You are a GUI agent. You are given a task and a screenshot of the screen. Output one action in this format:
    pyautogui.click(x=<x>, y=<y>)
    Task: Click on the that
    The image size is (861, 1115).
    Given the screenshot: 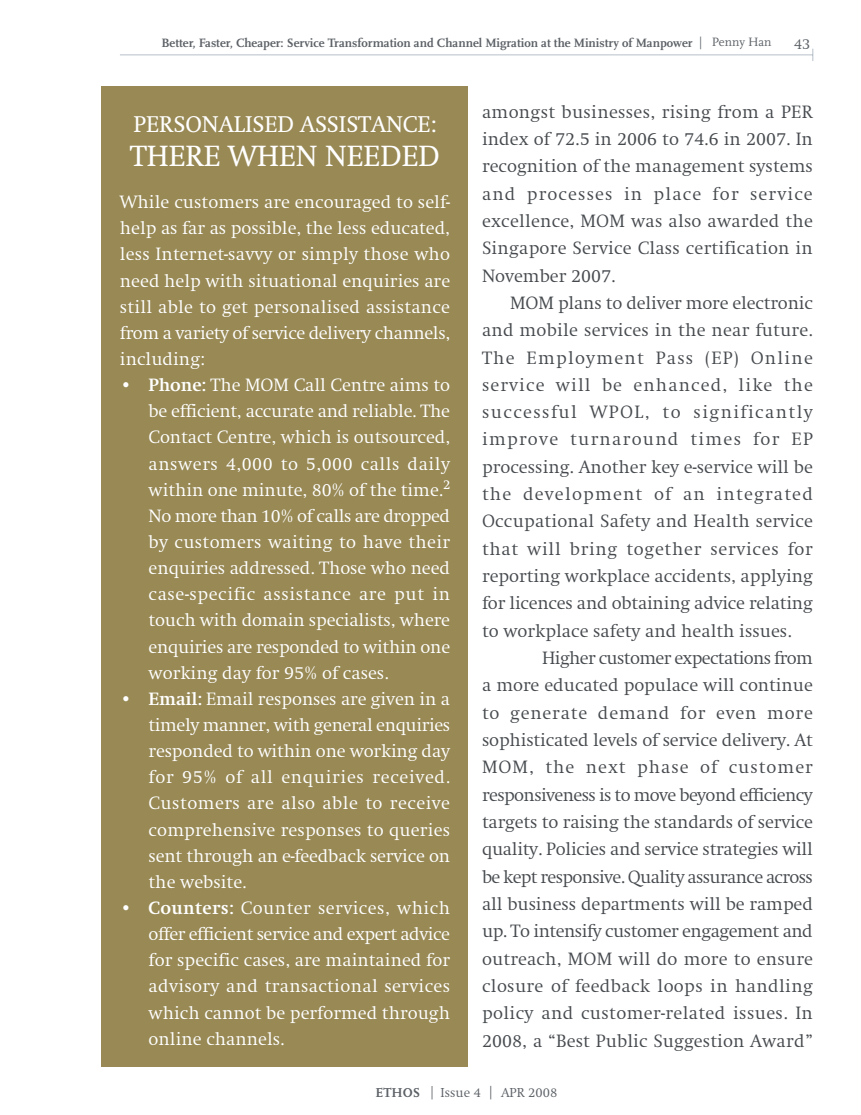 What is the action you would take?
    pyautogui.click(x=500, y=548)
